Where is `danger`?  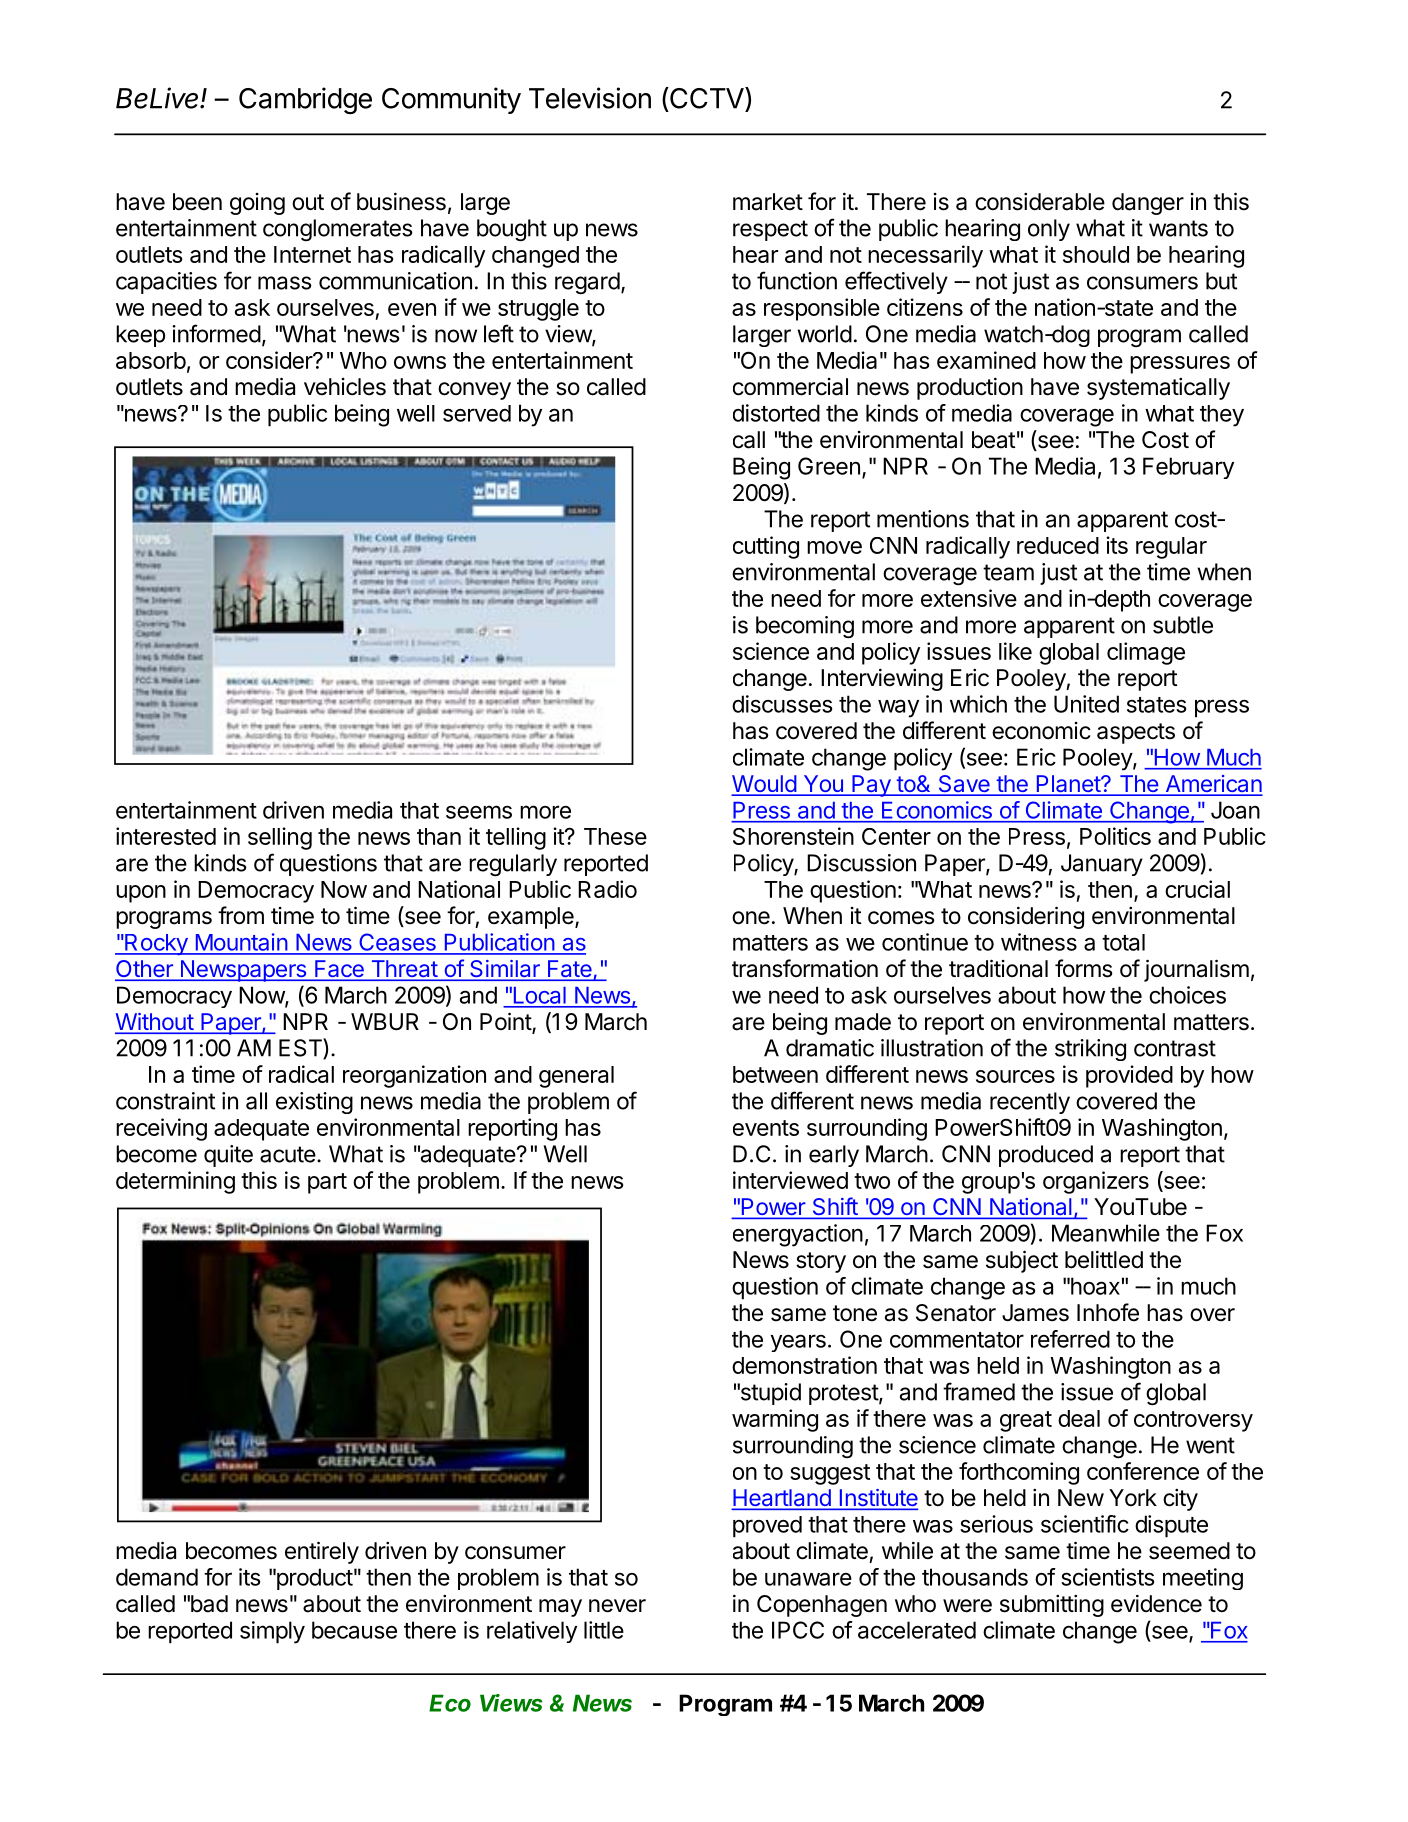 danger is located at coordinates (1148, 204).
